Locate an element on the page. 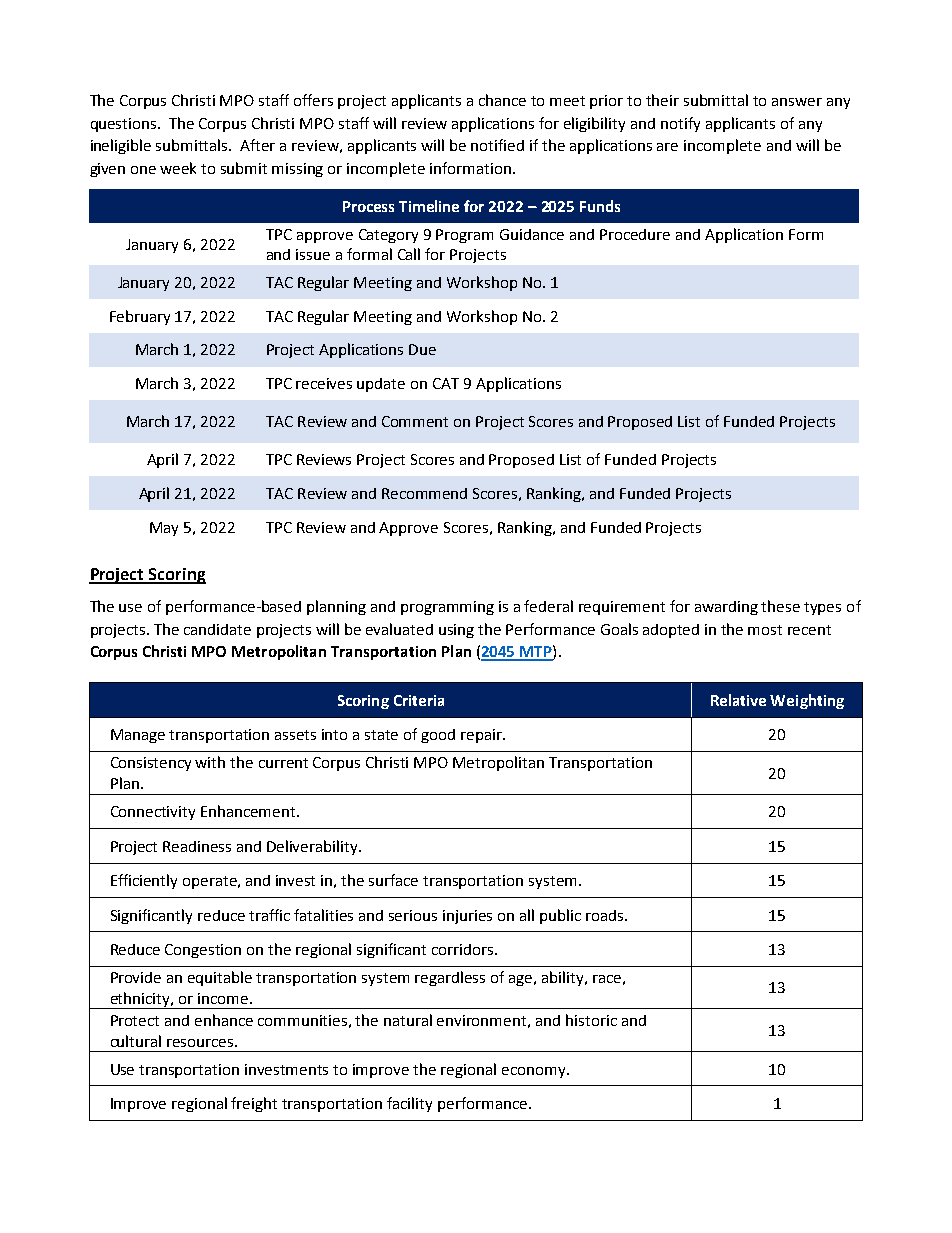 The width and height of the page is (952, 1233). using is located at coordinates (456, 631).
